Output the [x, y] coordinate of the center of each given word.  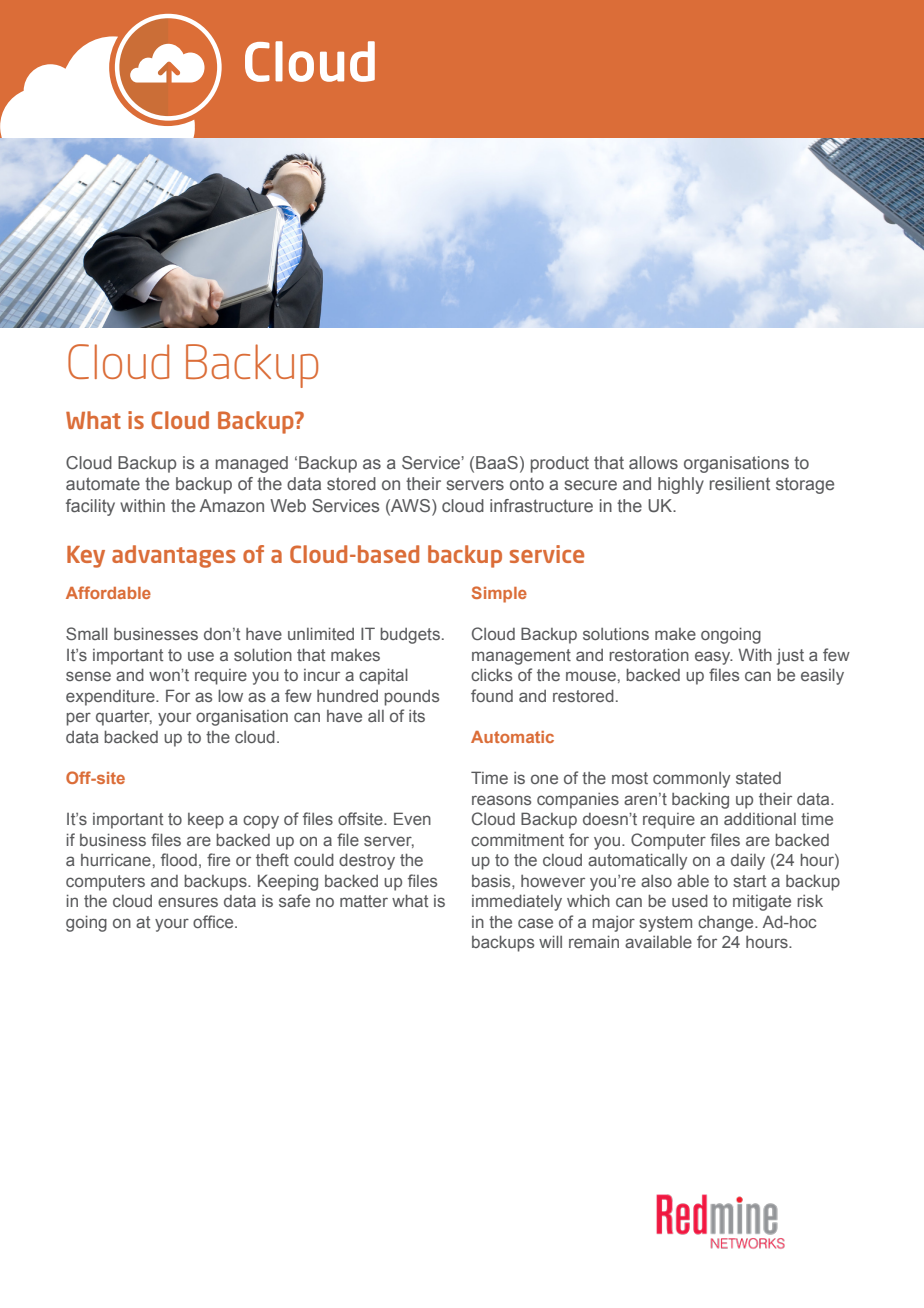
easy [714, 658]
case [535, 923]
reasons [501, 800]
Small [87, 633]
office [214, 921]
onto [527, 484]
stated [758, 778]
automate [103, 484]
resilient [740, 484]
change [727, 924]
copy [261, 822]
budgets [410, 635]
